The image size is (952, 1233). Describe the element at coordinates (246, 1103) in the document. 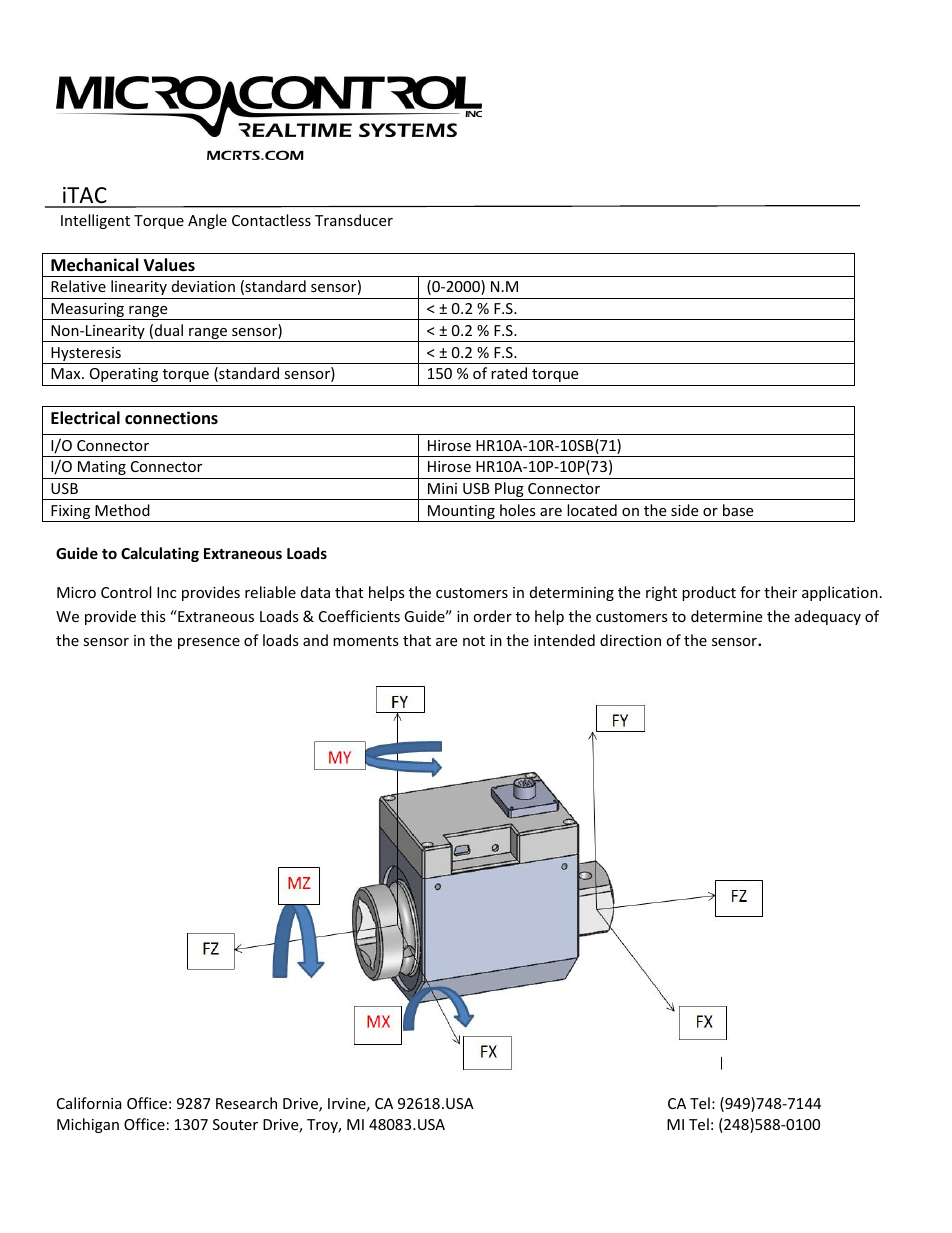

I see `Research` at that location.
